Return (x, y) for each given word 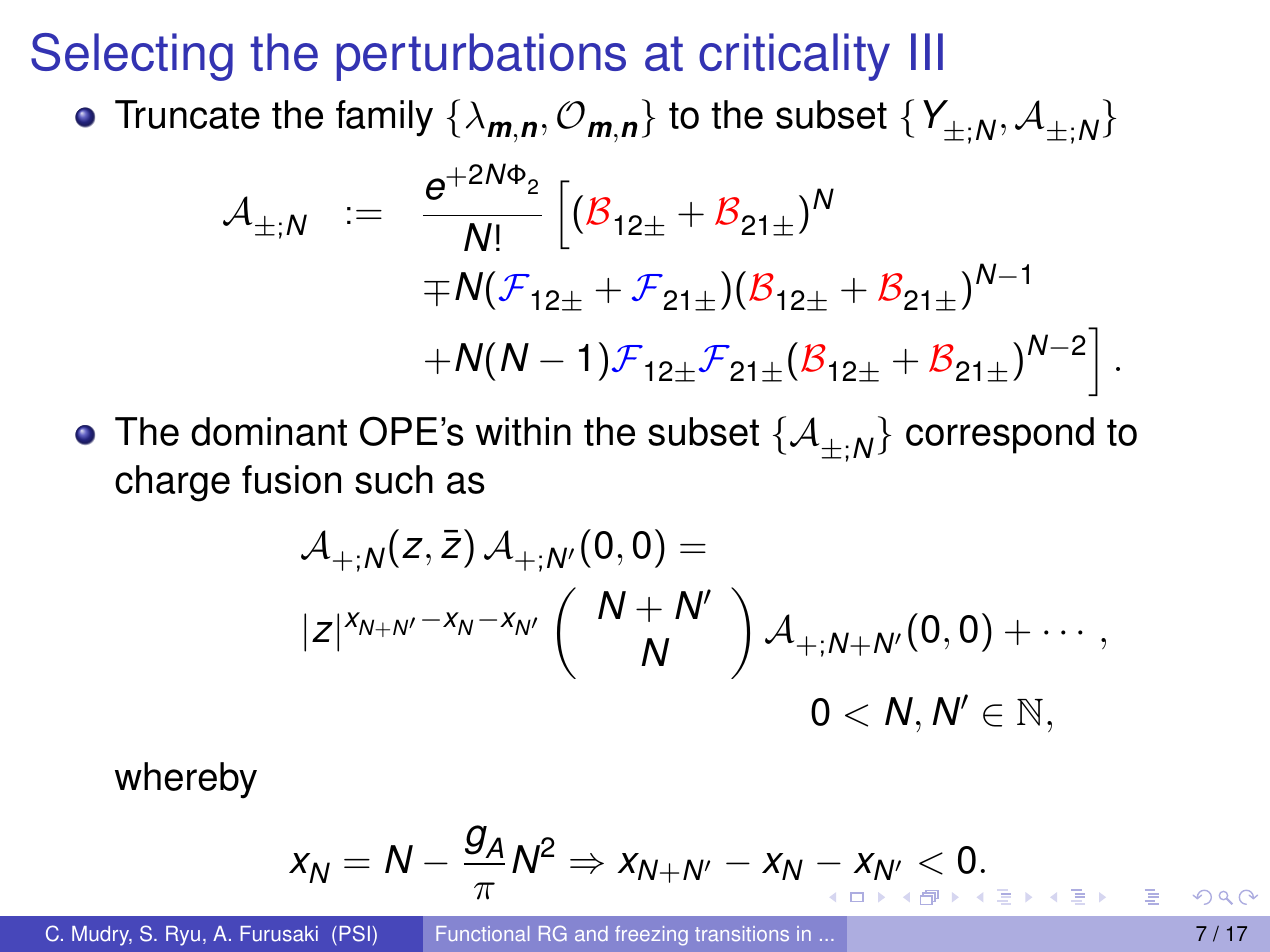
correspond (1000, 435)
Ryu (183, 936)
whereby (186, 780)
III (927, 51)
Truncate (187, 114)
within (523, 431)
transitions (742, 933)
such (394, 479)
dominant (269, 431)
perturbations (481, 57)
